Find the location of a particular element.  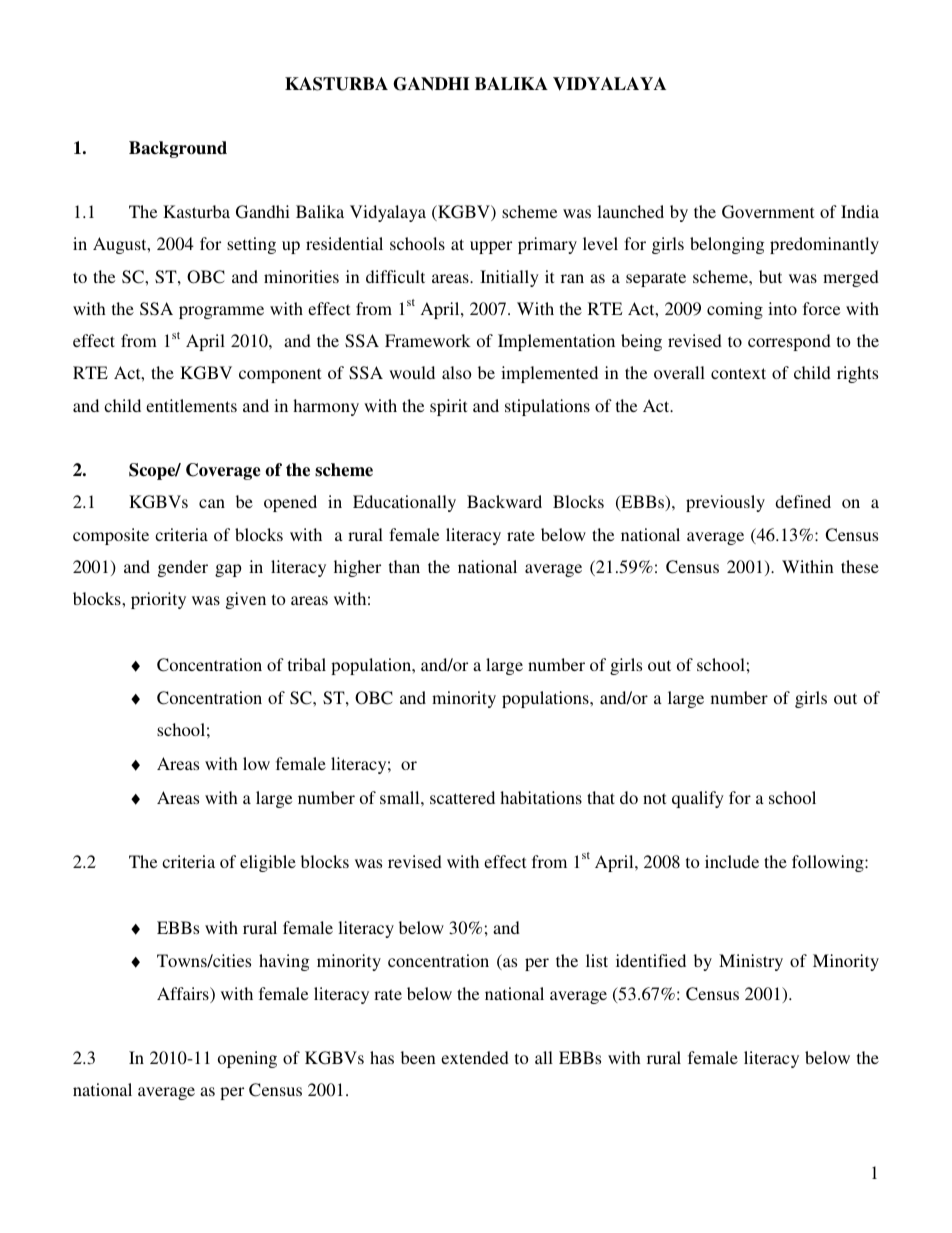

extended is located at coordinates (475, 1057).
